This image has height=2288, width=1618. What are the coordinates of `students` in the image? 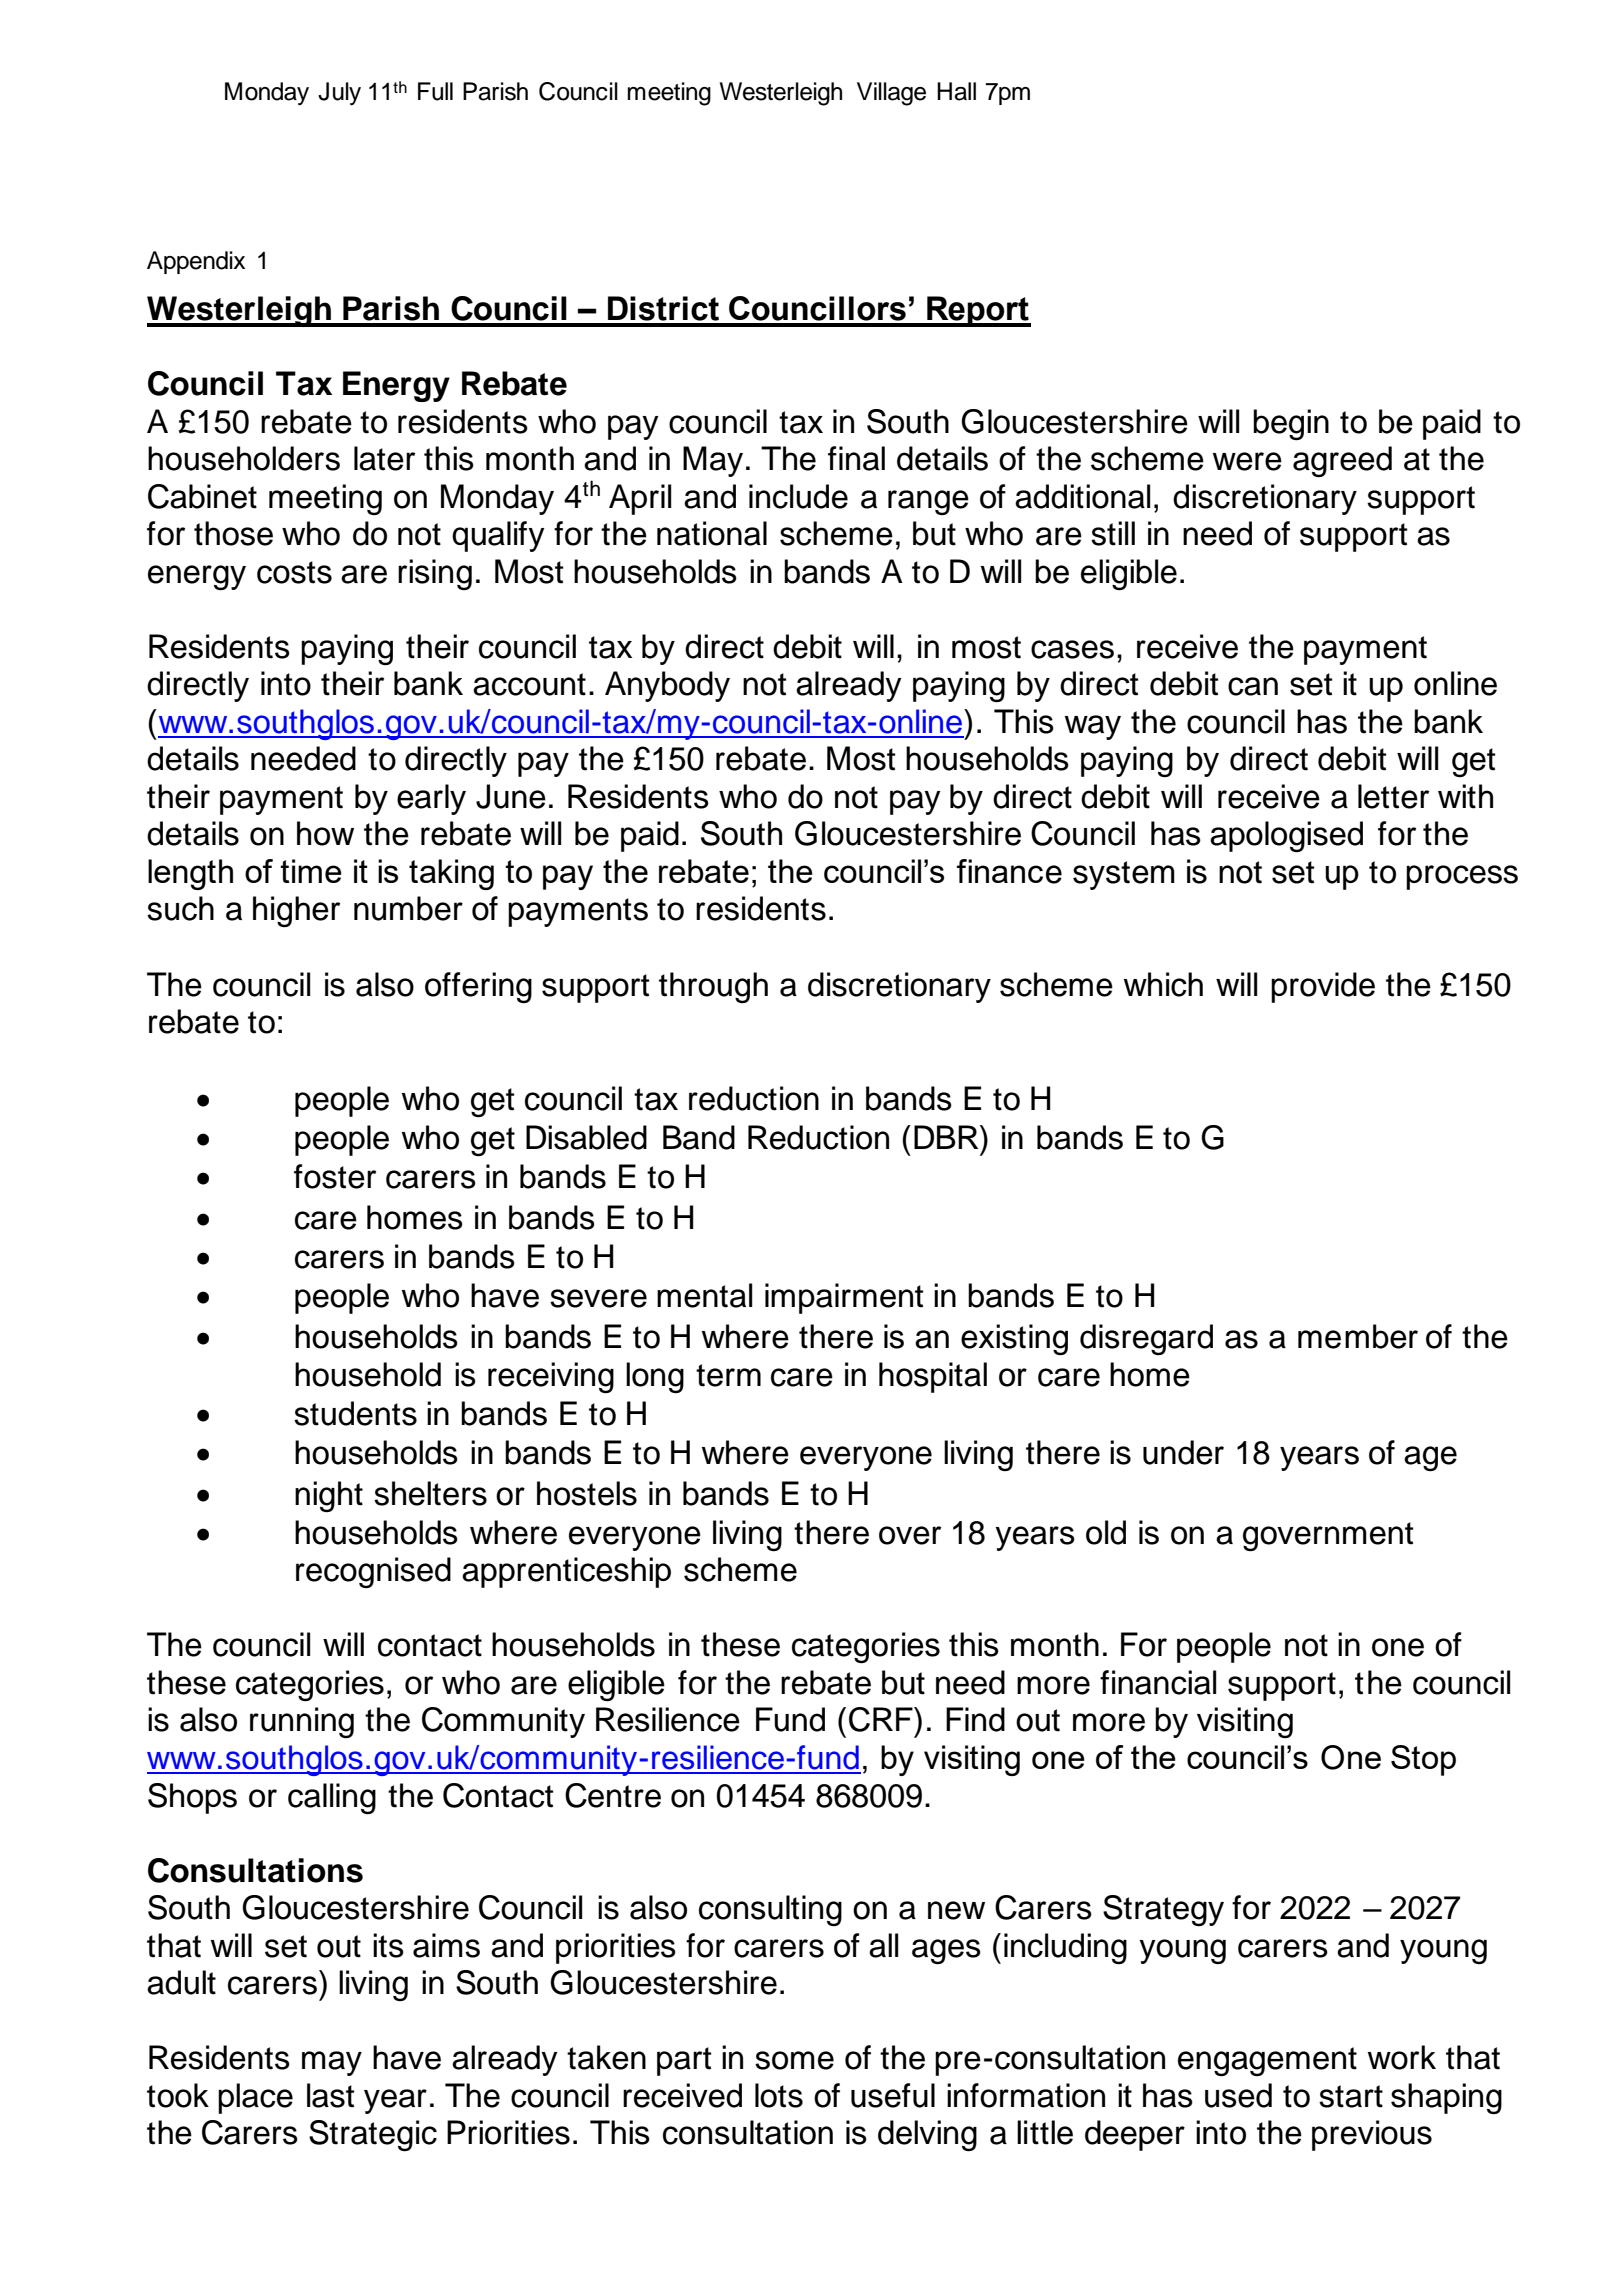 It's located at (355, 1413).
